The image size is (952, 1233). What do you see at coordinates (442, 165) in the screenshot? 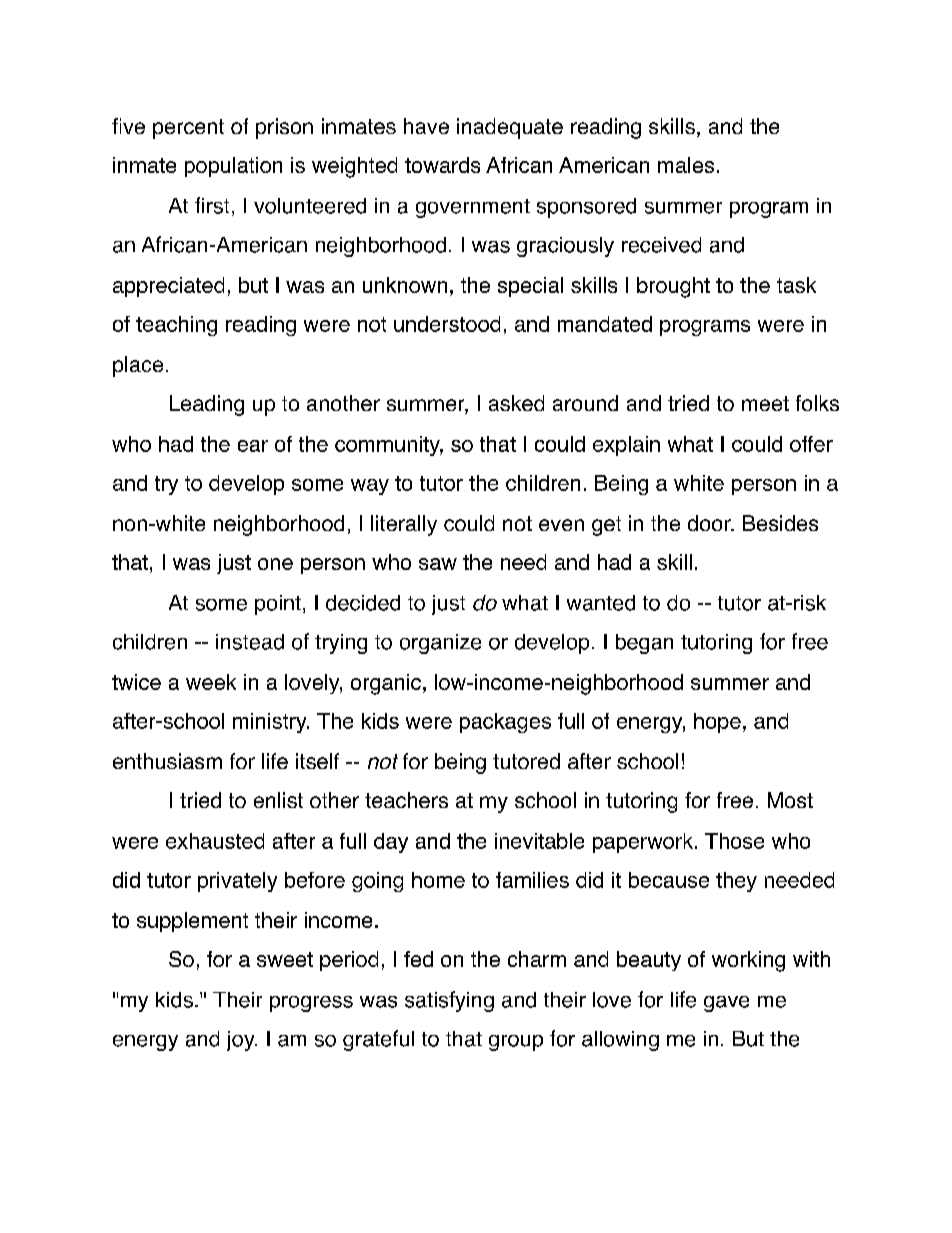
I see `towards` at bounding box center [442, 165].
